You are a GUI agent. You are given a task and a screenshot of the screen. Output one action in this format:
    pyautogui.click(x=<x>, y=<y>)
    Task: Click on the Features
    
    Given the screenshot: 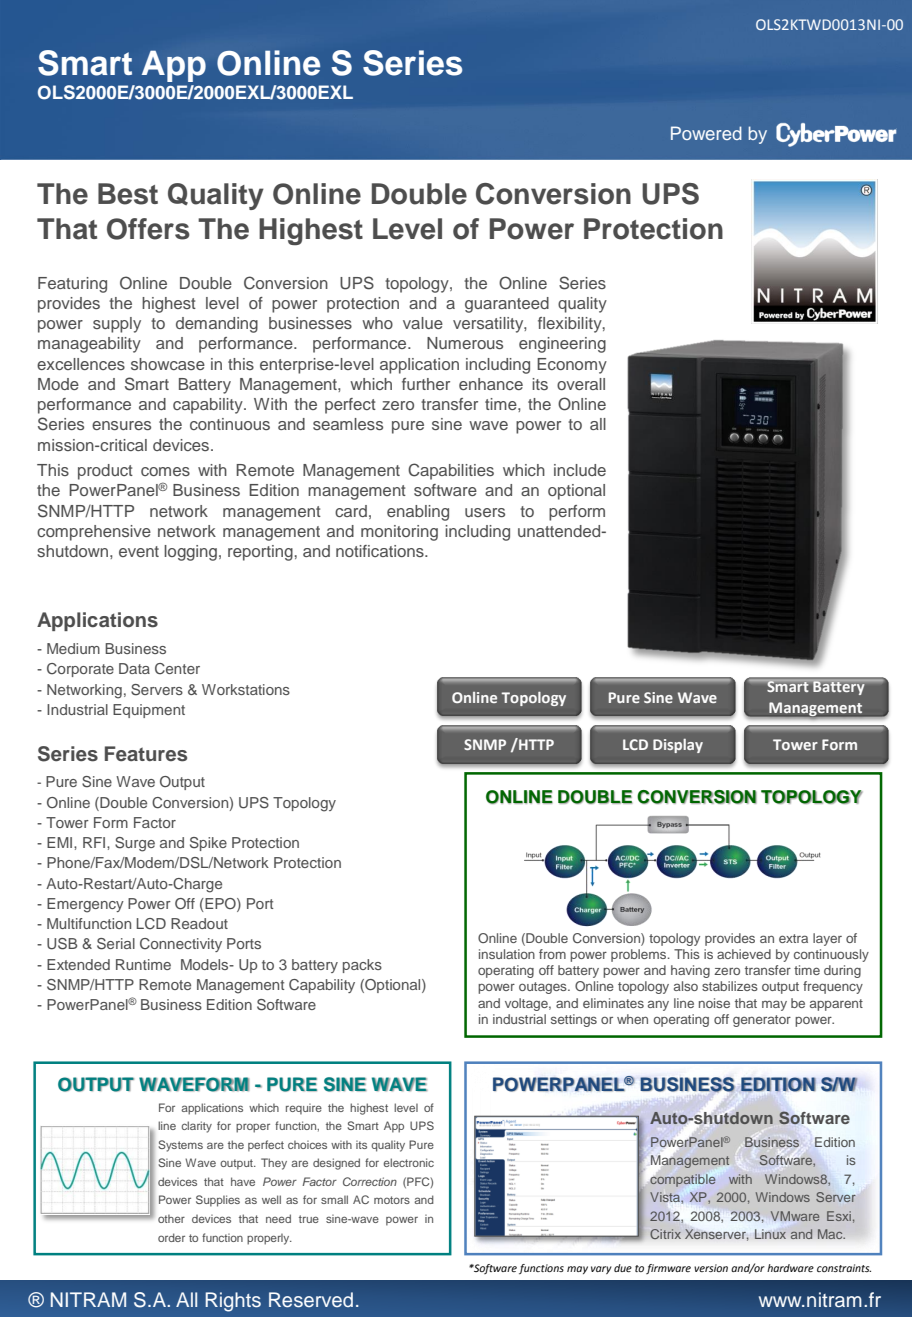 What is the action you would take?
    pyautogui.click(x=146, y=754)
